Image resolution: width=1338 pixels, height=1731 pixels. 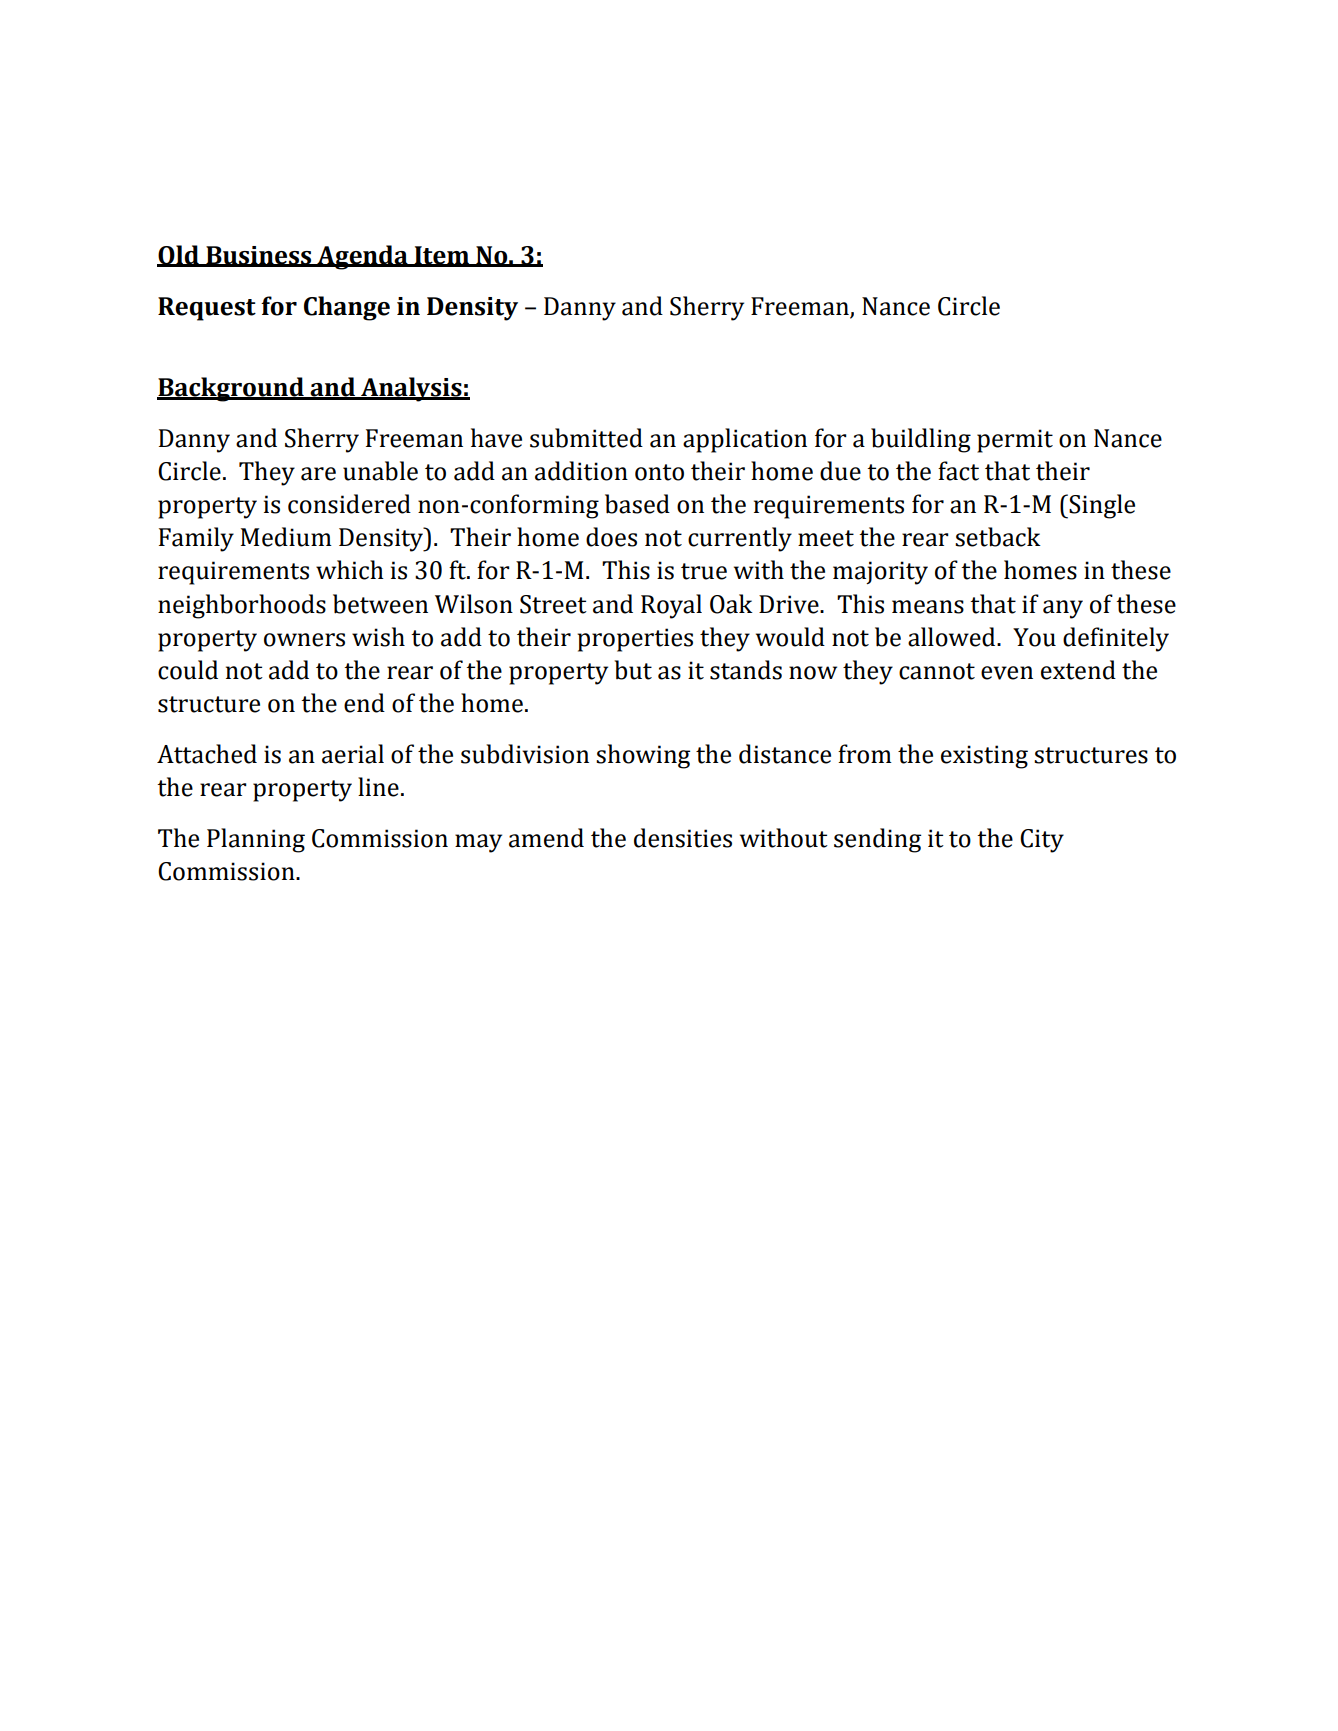 I want to click on Item, so click(x=442, y=256).
